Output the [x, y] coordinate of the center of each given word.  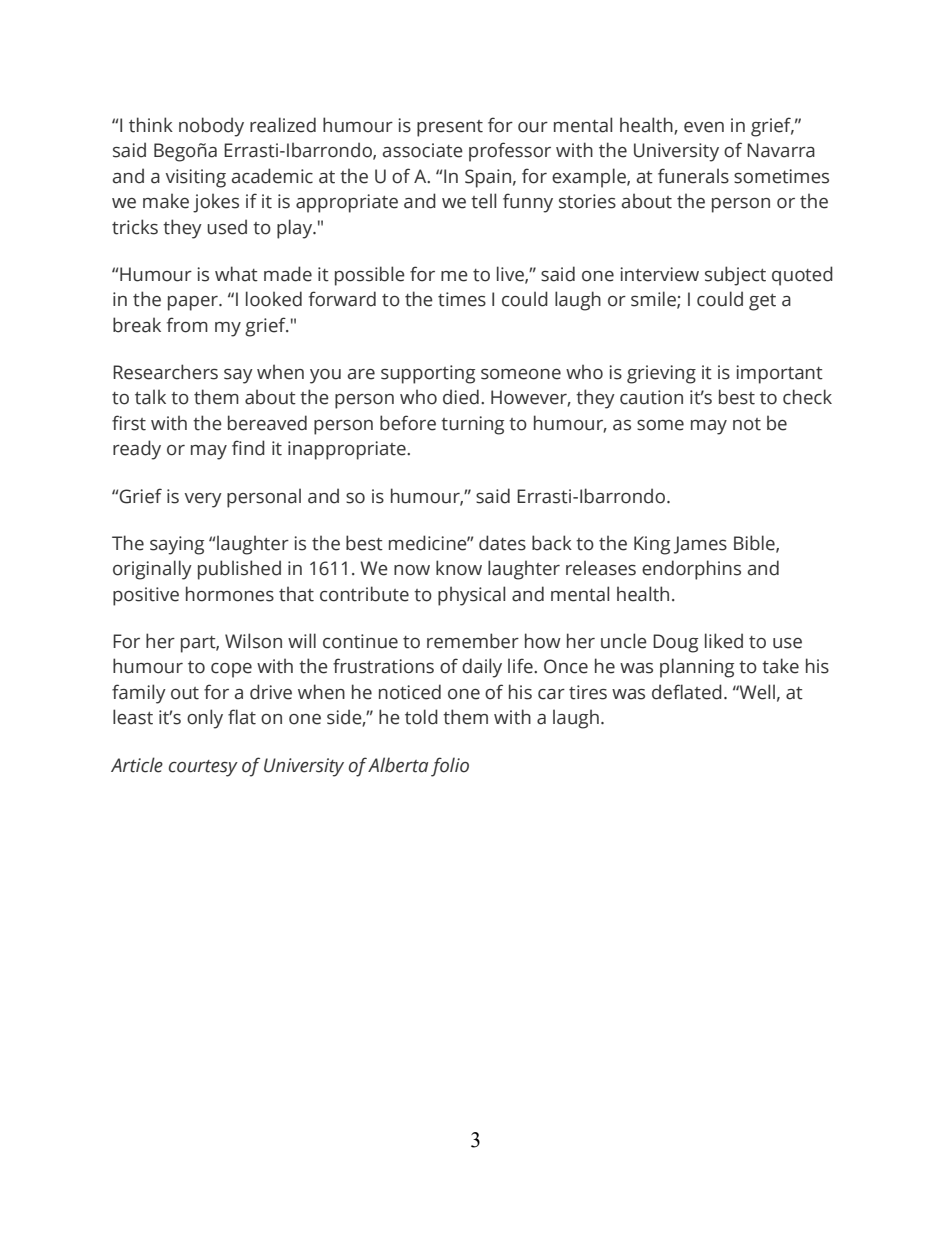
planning [697, 668]
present [450, 128]
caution [651, 397]
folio [450, 767]
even [704, 127]
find [248, 448]
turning [472, 425]
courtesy [203, 768]
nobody [211, 127]
